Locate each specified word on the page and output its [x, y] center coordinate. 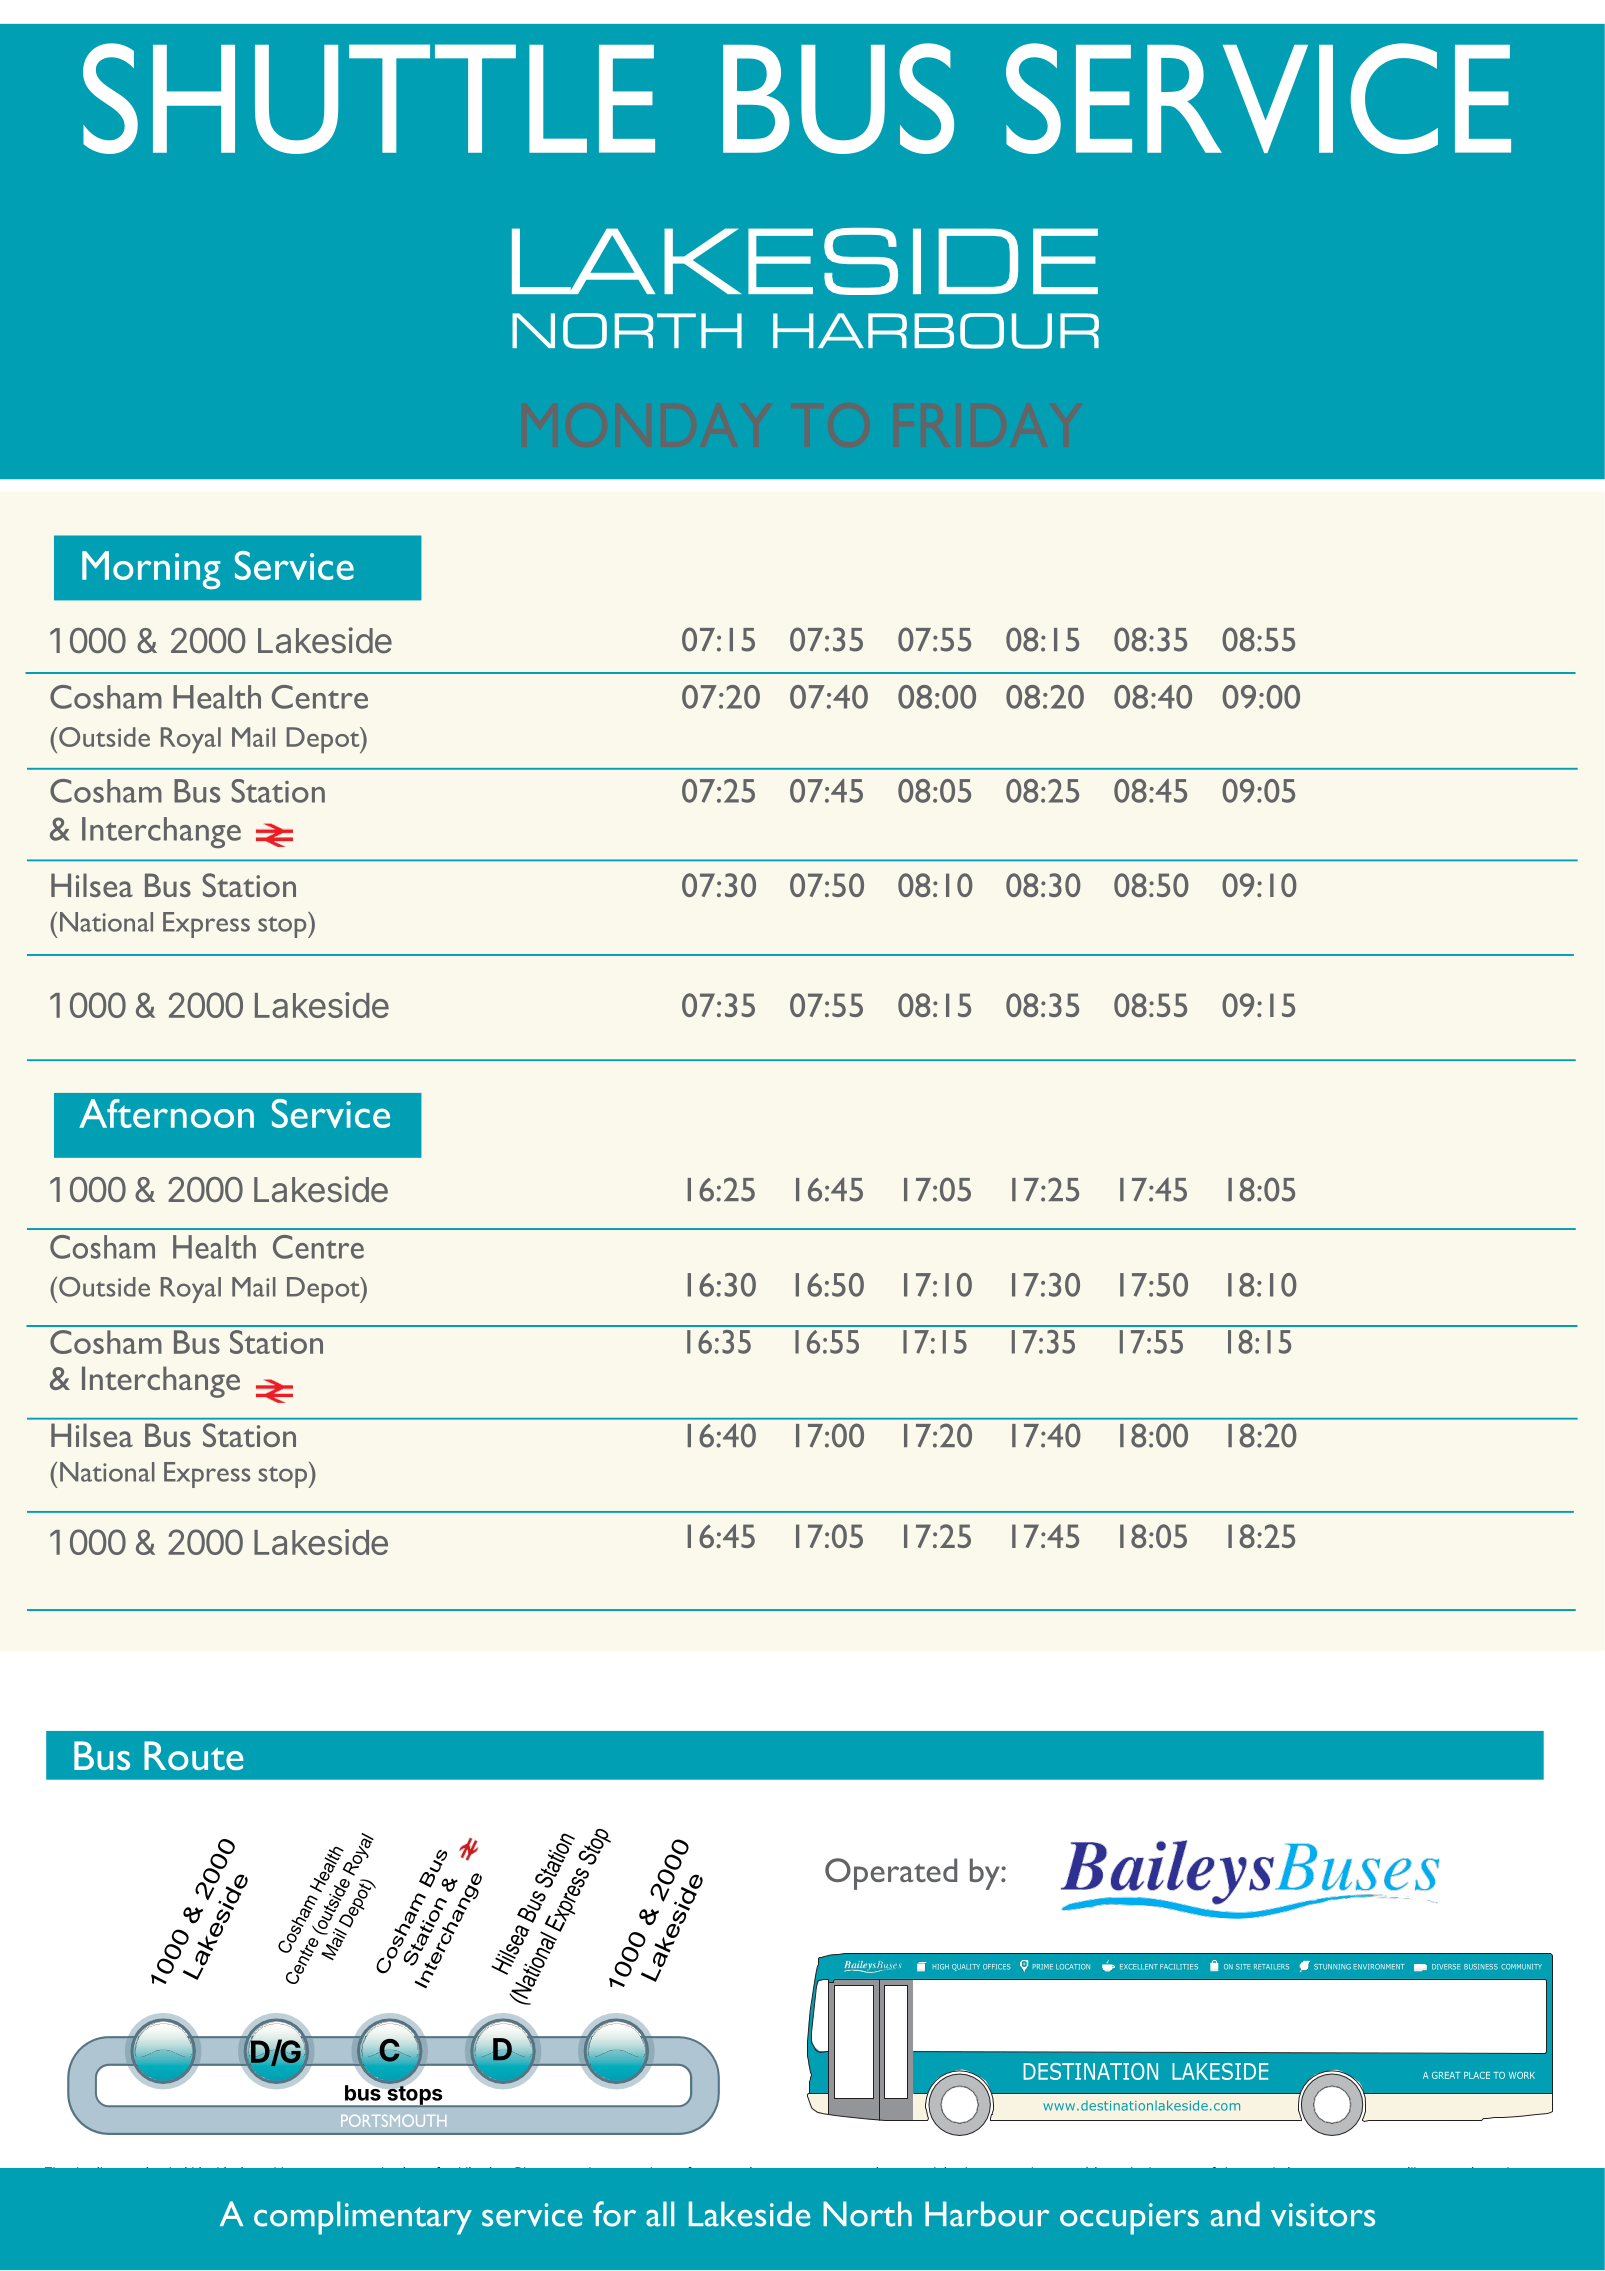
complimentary [363, 2218]
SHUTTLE [369, 98]
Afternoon [166, 1113]
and [1235, 2214]
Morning [151, 570]
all [660, 2214]
